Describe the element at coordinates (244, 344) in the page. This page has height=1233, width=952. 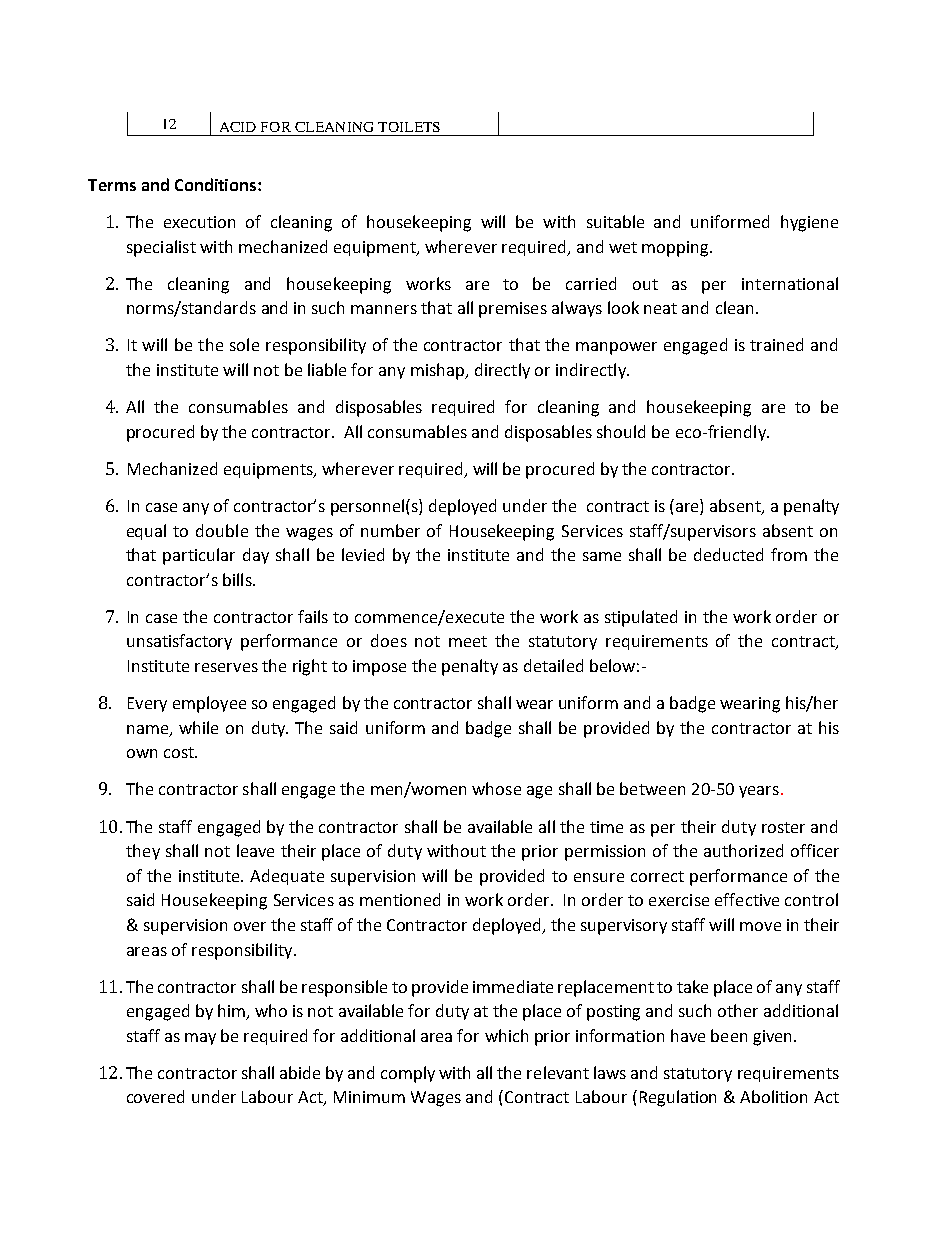
I see `sole` at that location.
